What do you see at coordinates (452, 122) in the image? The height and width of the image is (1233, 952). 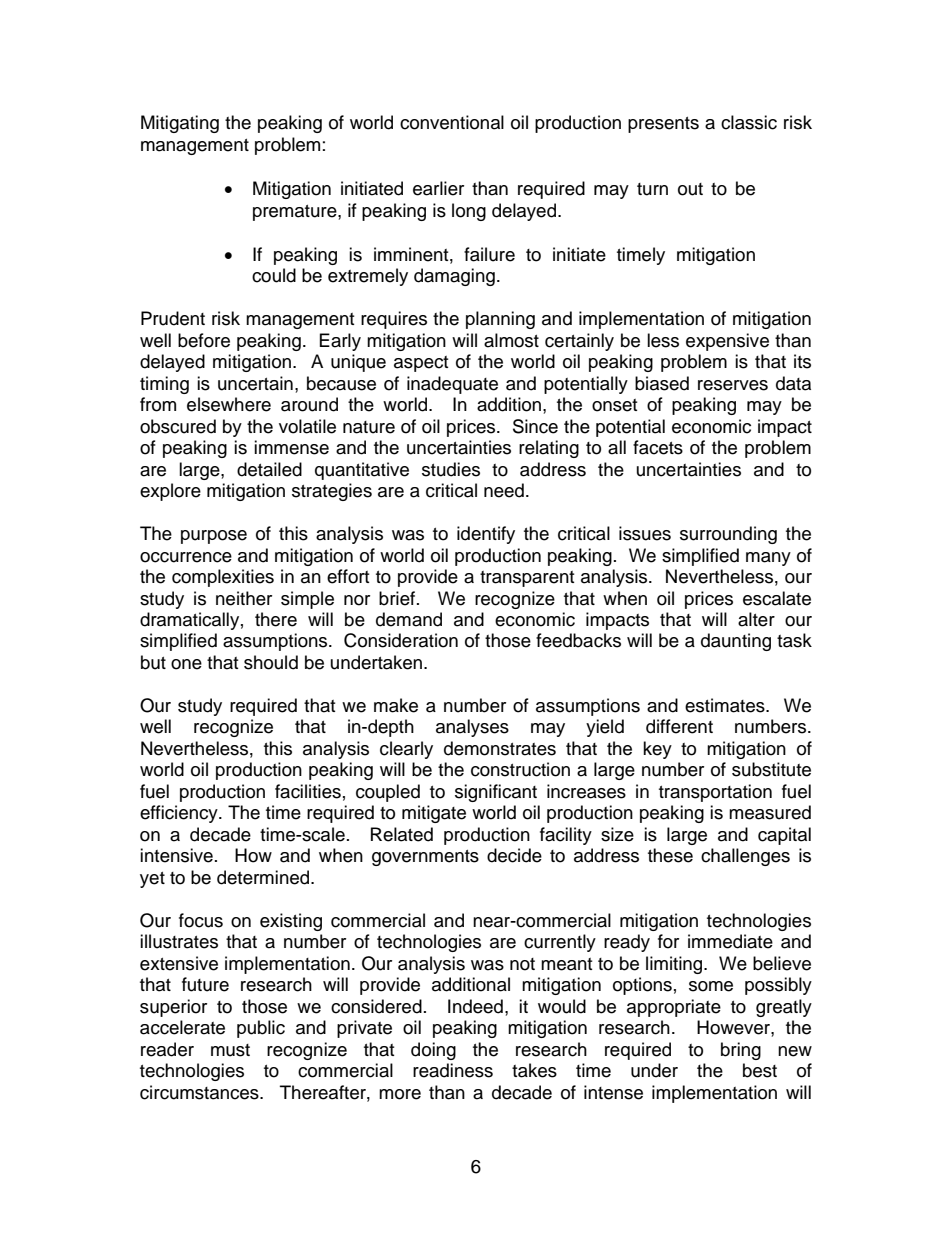 I see `conventional` at bounding box center [452, 122].
